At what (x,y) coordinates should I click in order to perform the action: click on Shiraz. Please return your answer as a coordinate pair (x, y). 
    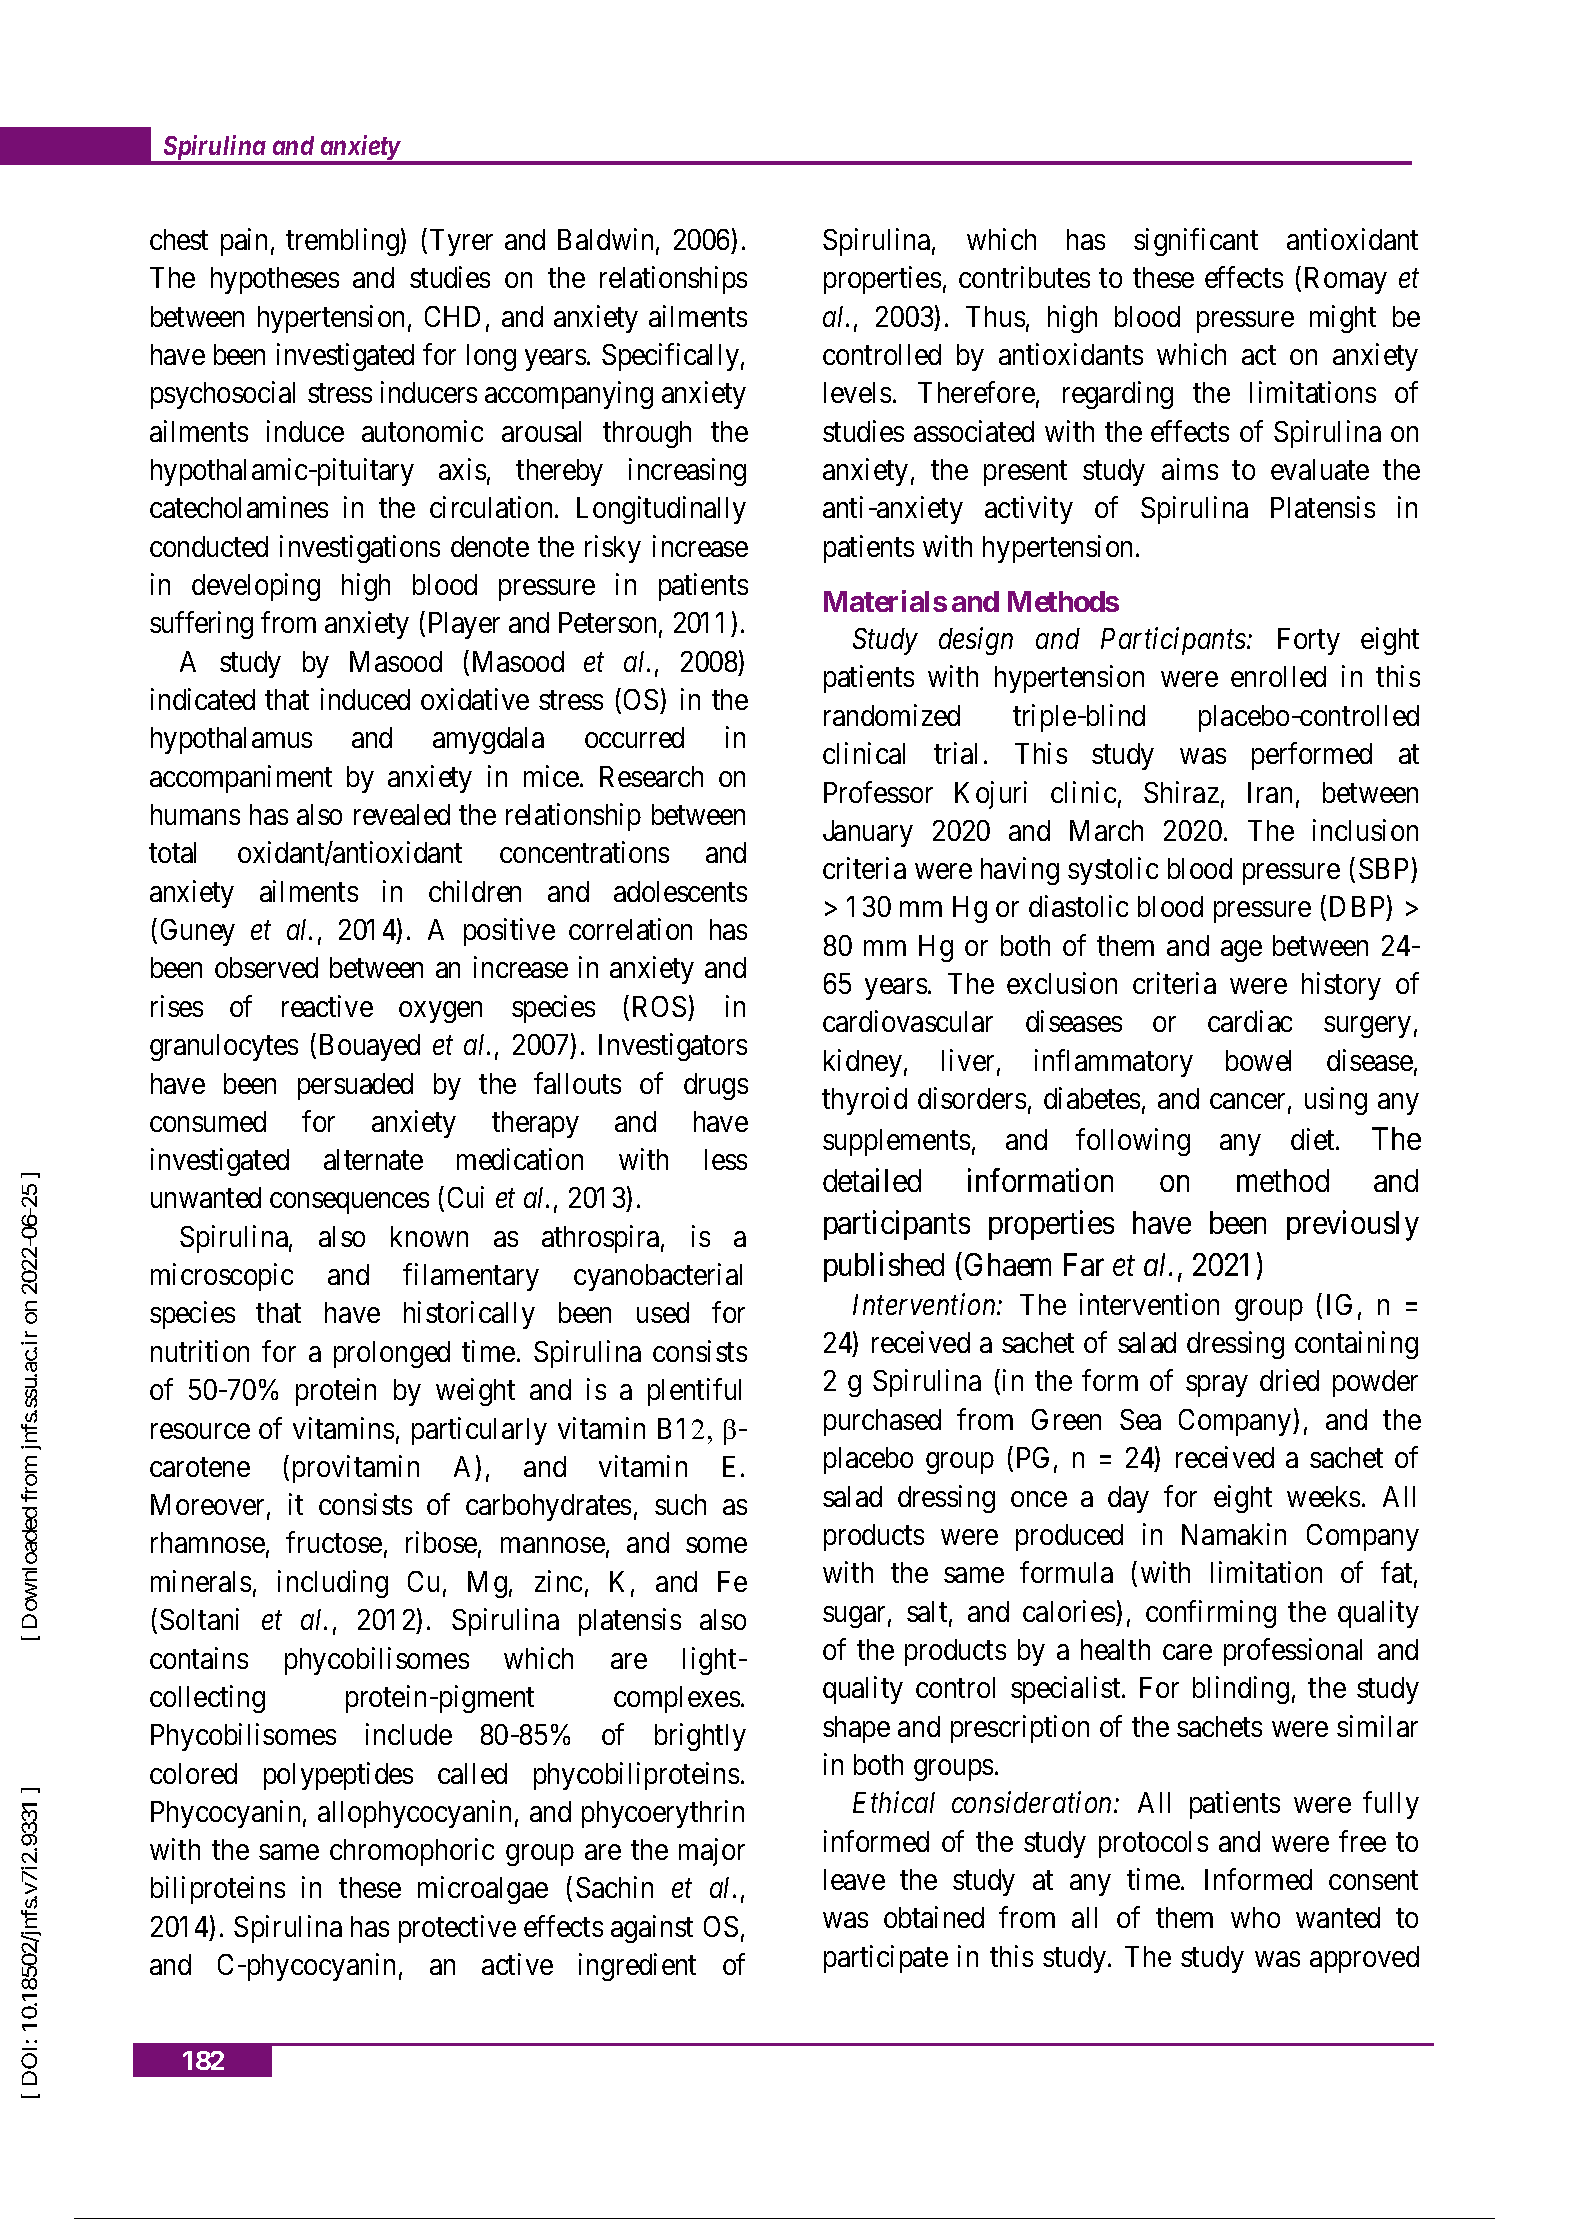
    Looking at the image, I should click on (1181, 792).
